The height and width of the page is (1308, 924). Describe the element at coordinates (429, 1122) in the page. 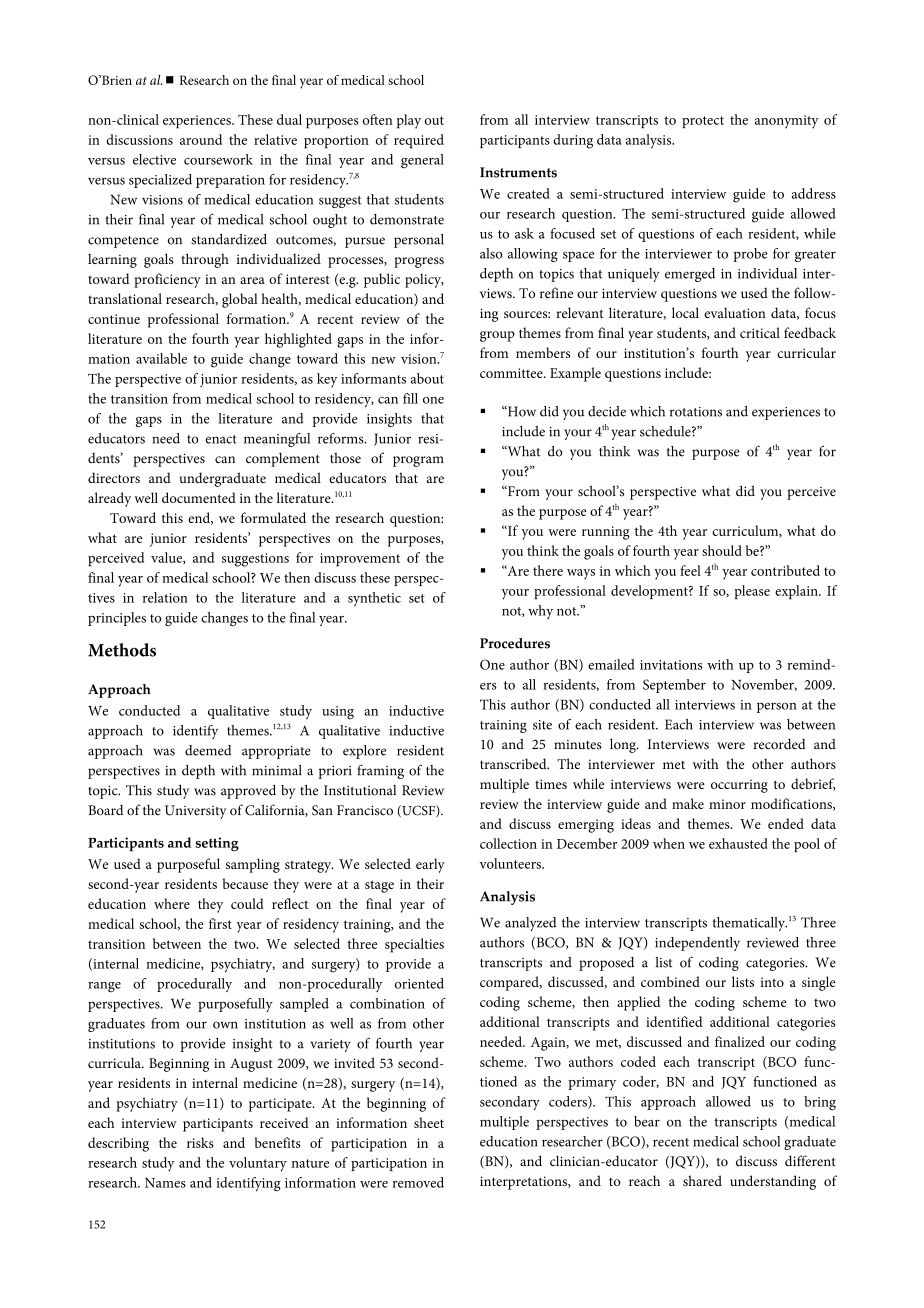

I see `sheet` at that location.
